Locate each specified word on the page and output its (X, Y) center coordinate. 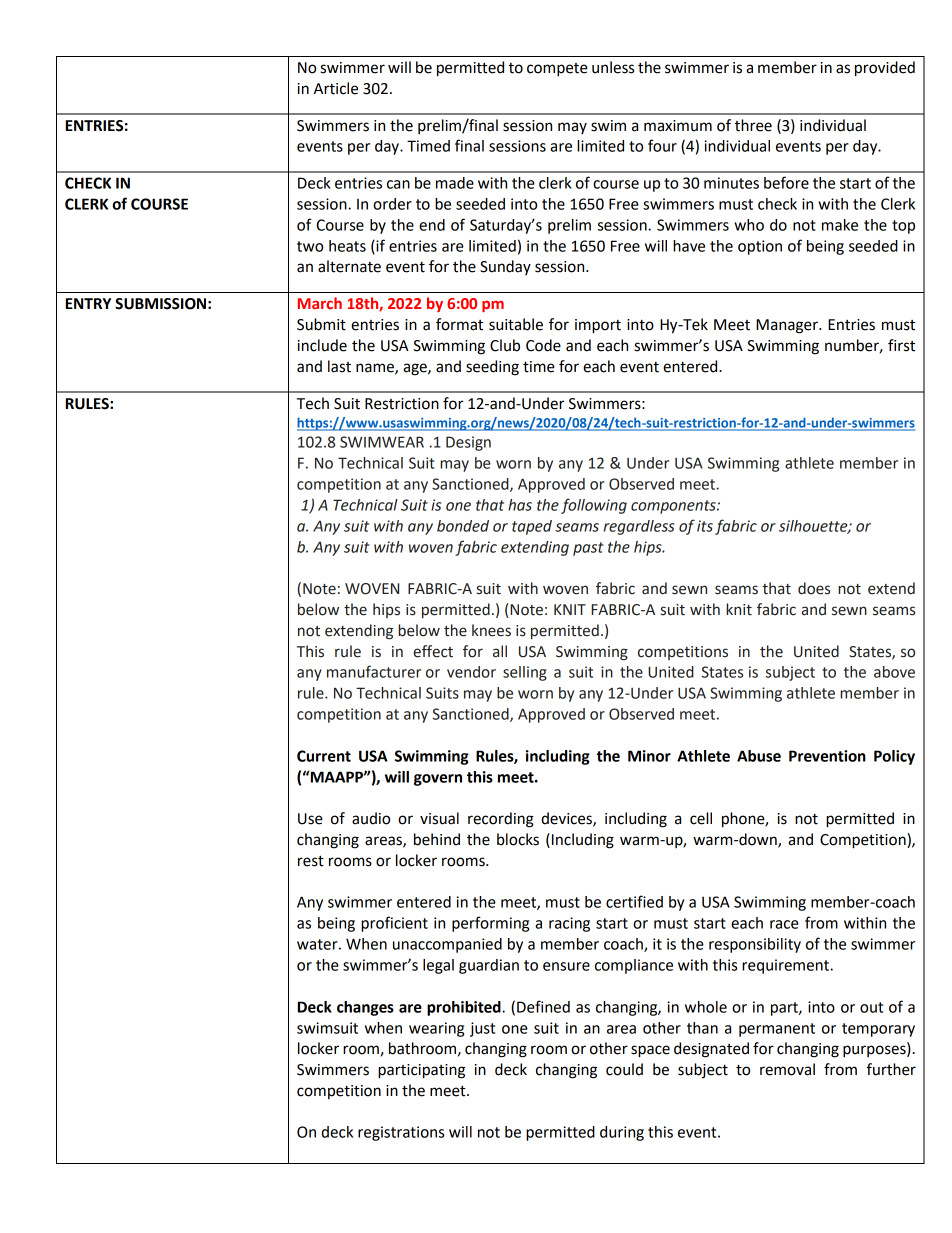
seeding (492, 368)
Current (324, 756)
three (753, 125)
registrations (401, 1133)
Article (336, 88)
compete (557, 70)
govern (438, 780)
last (339, 366)
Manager (788, 326)
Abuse (759, 756)
